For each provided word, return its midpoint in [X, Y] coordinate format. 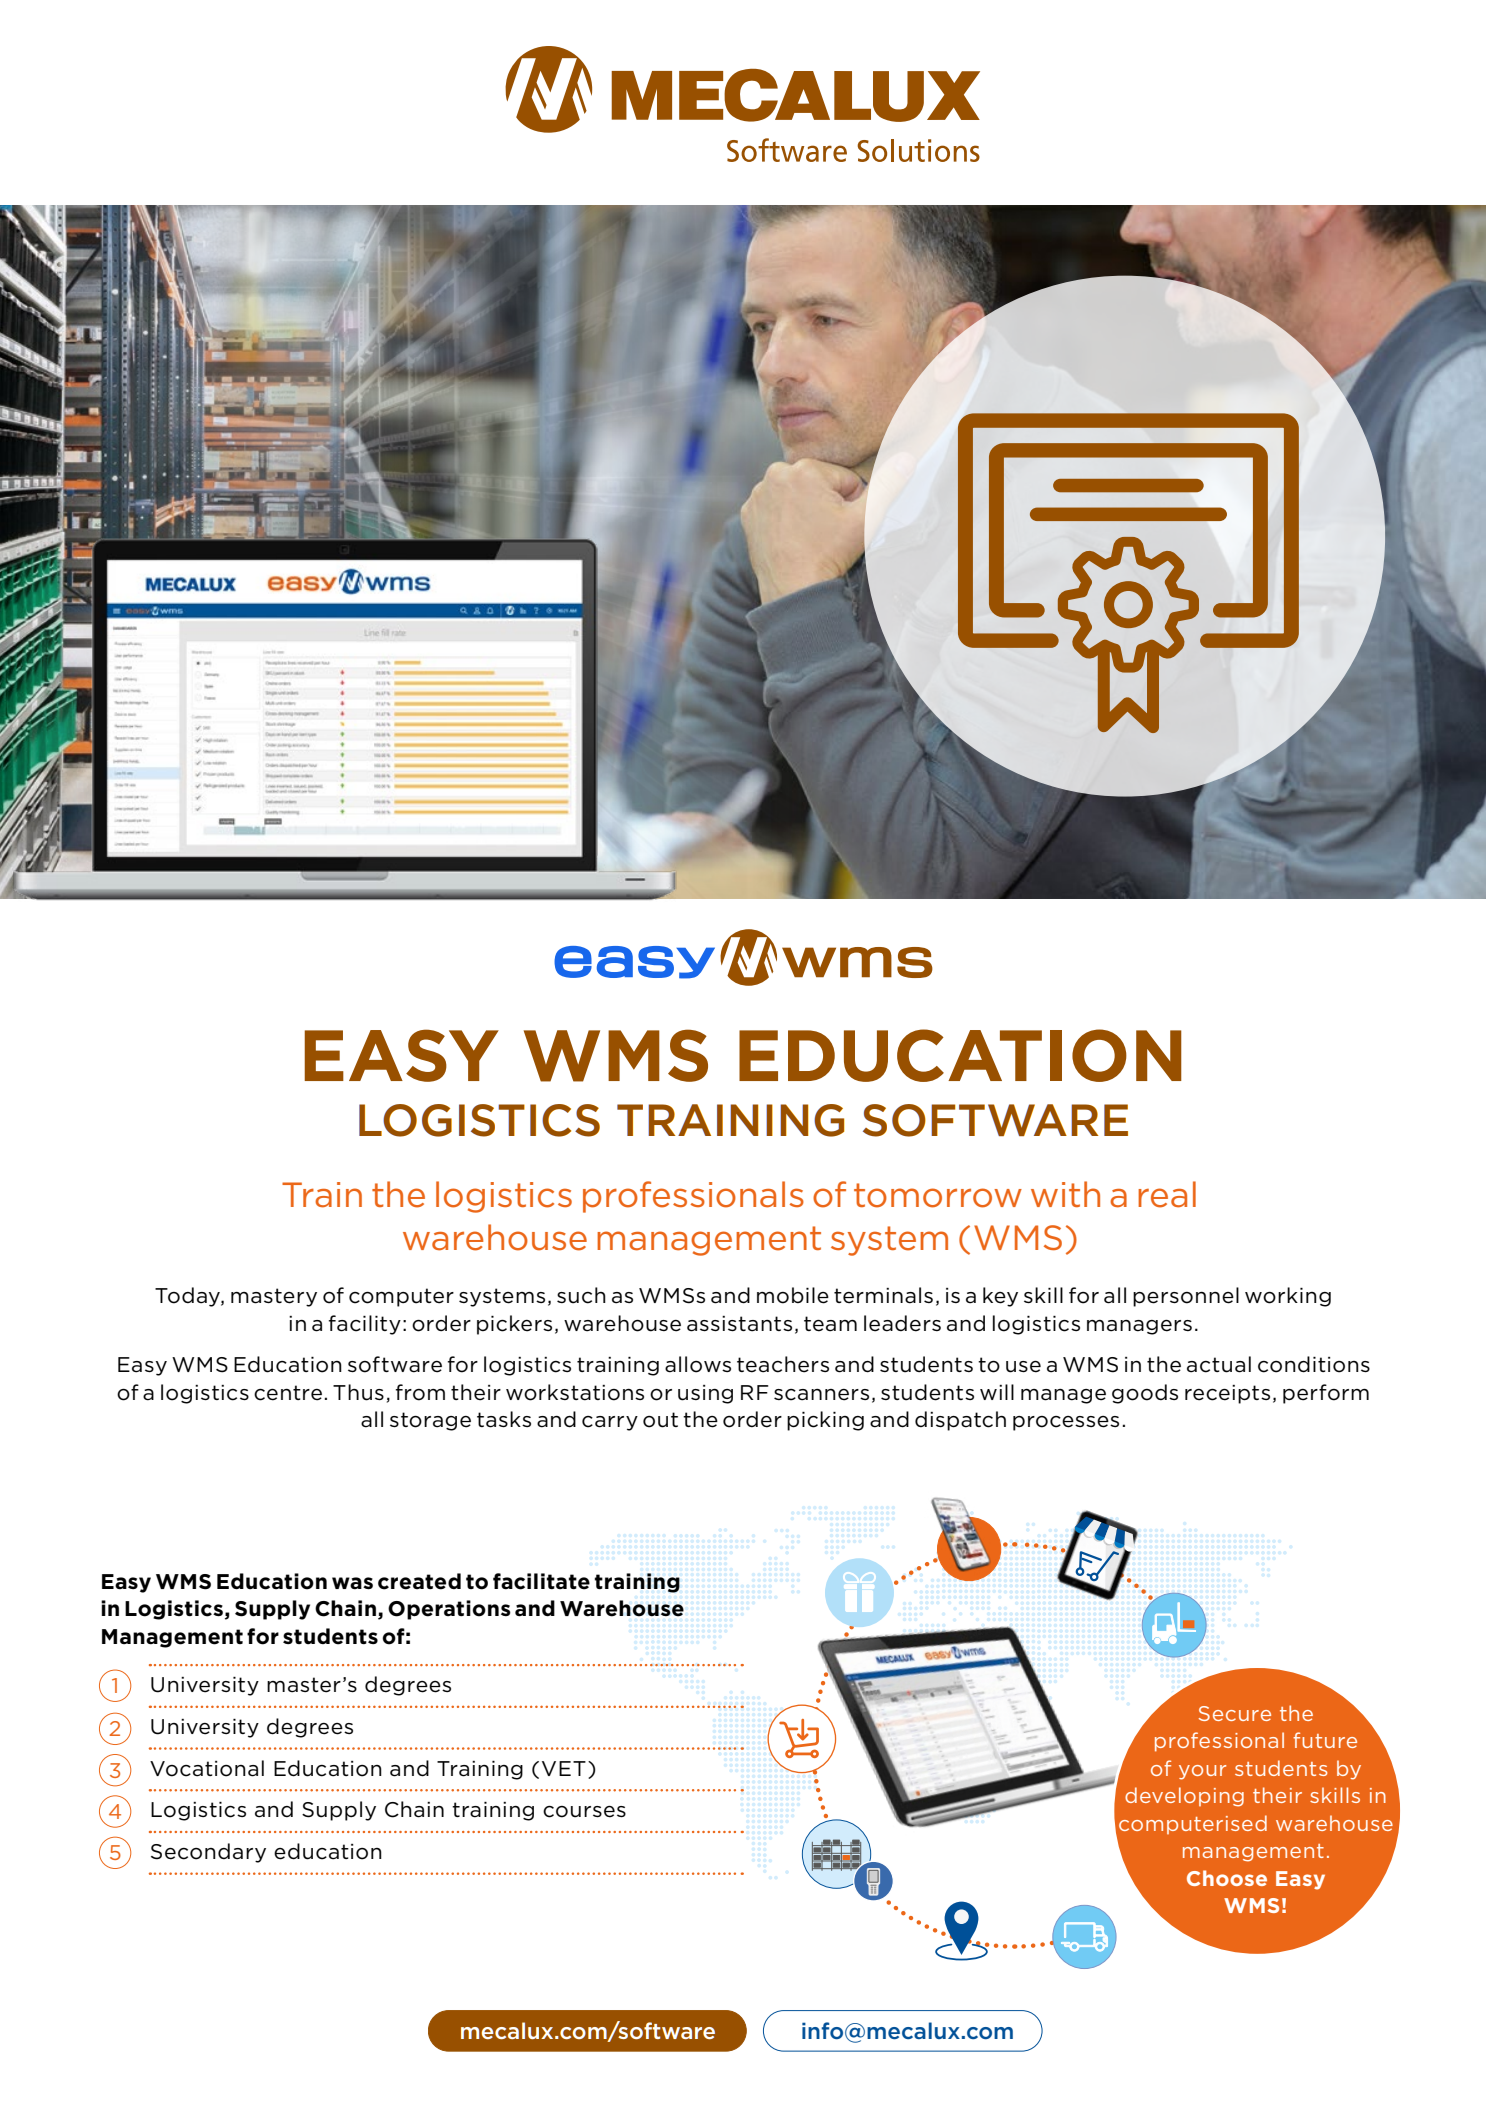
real [1167, 1194]
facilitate [541, 1581]
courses [584, 1812]
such [581, 1295]
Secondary [208, 1853]
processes [1066, 1423]
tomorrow [938, 1195]
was [352, 1583]
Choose [1227, 1878]
